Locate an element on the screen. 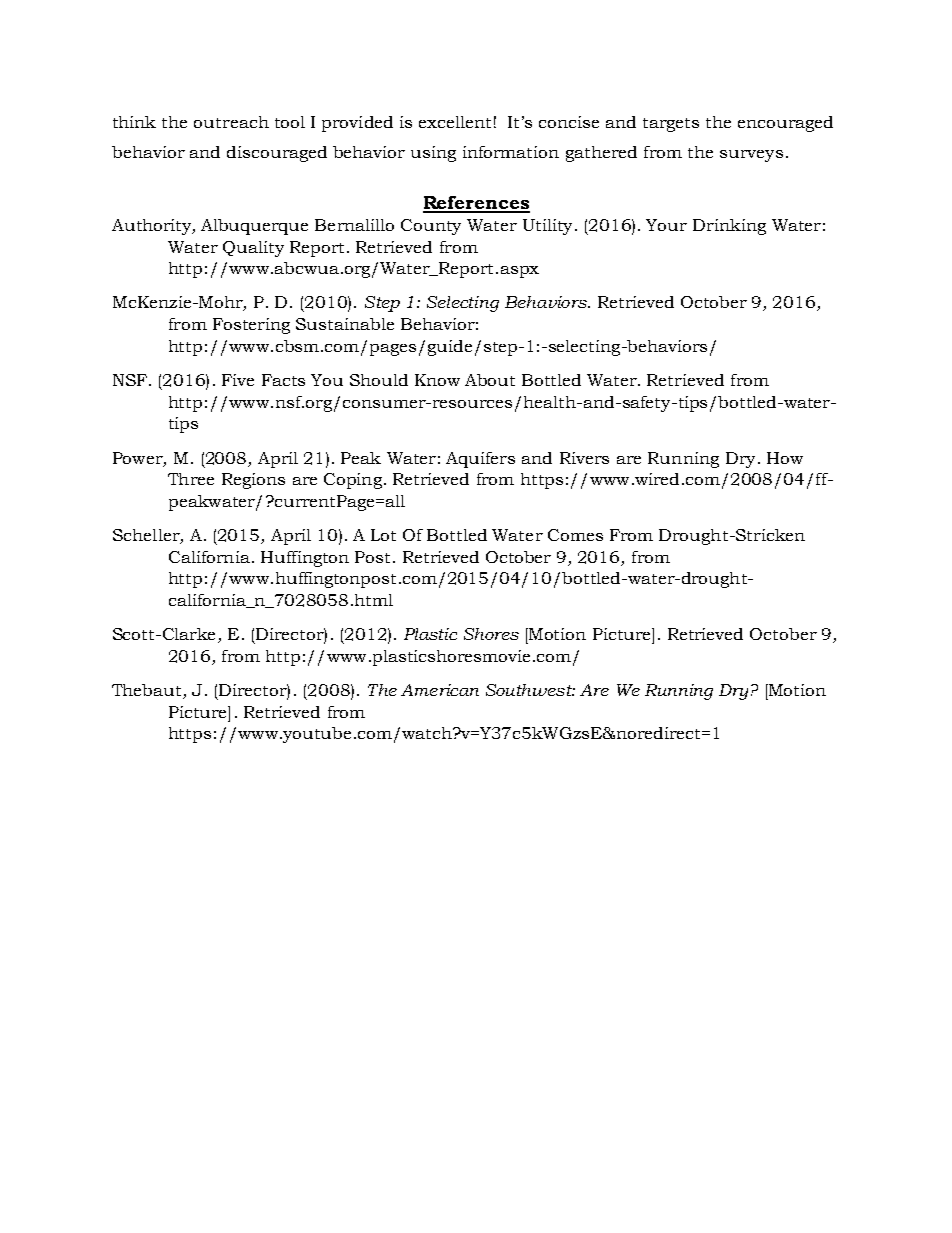  County is located at coordinates (431, 227).
